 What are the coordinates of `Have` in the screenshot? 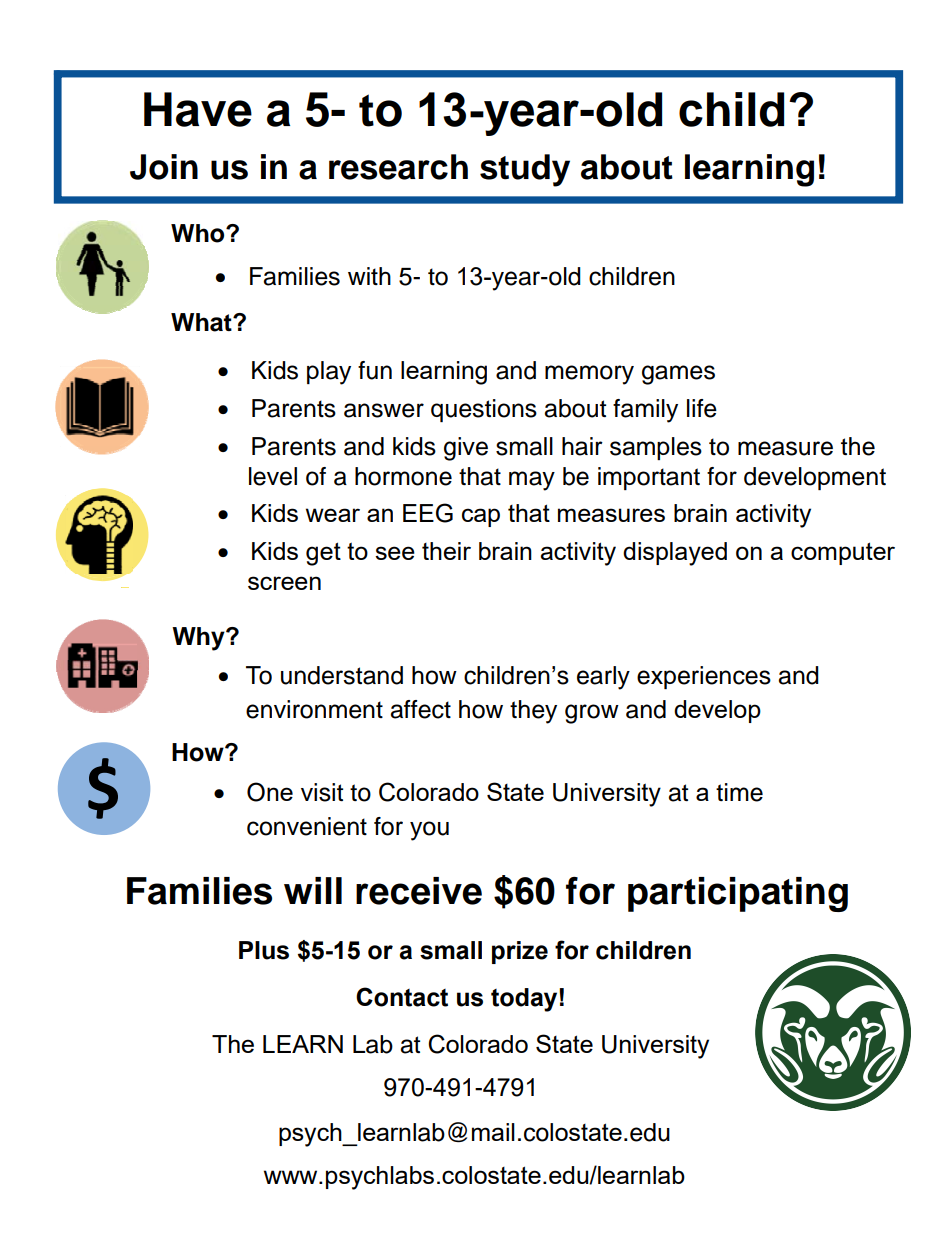 It's located at (198, 109).
